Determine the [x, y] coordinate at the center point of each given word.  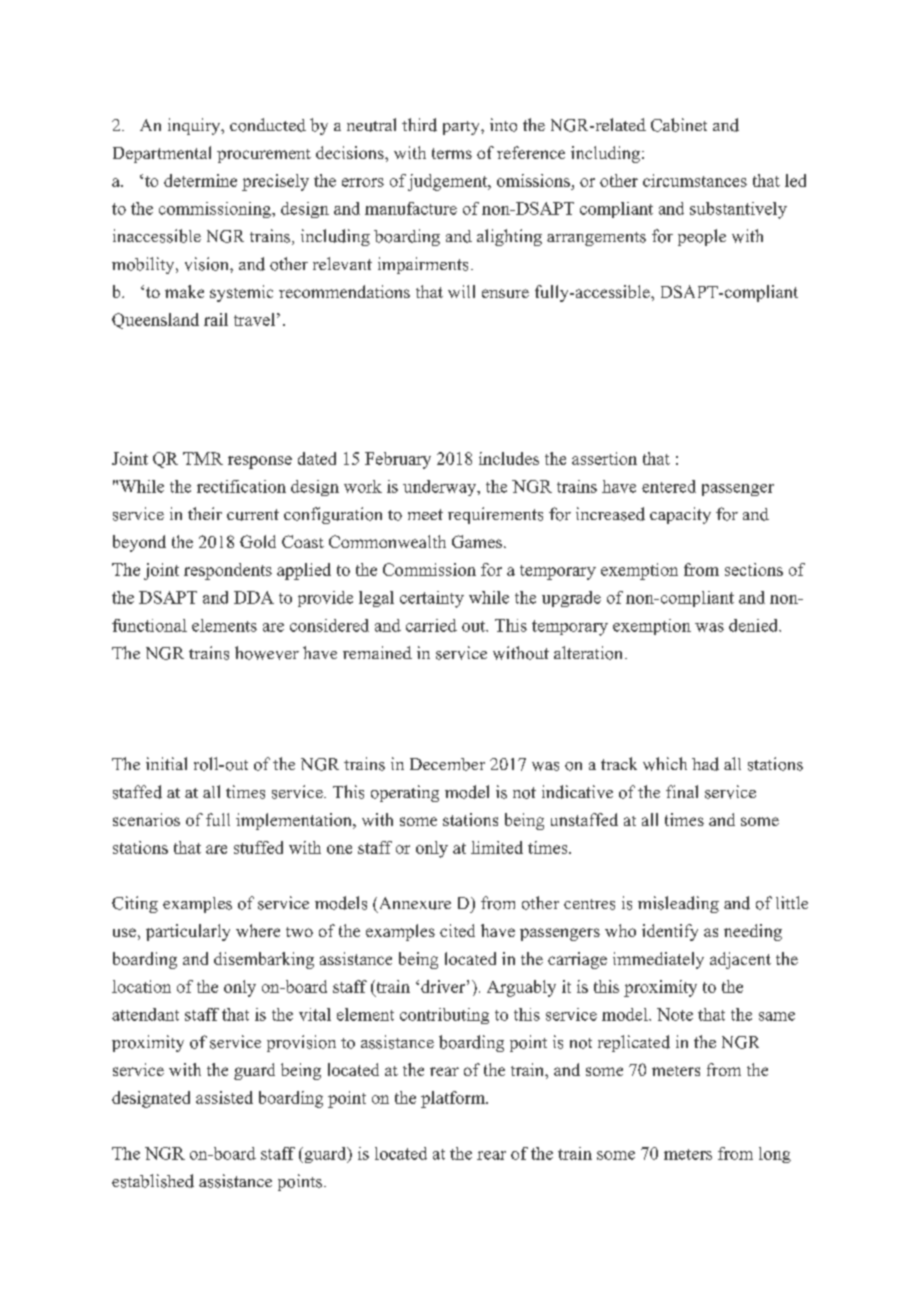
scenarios [146, 819]
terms [452, 153]
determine [200, 180]
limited [497, 847]
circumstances [695, 180]
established [153, 1181]
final [682, 791]
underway [441, 488]
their [205, 513]
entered [669, 486]
